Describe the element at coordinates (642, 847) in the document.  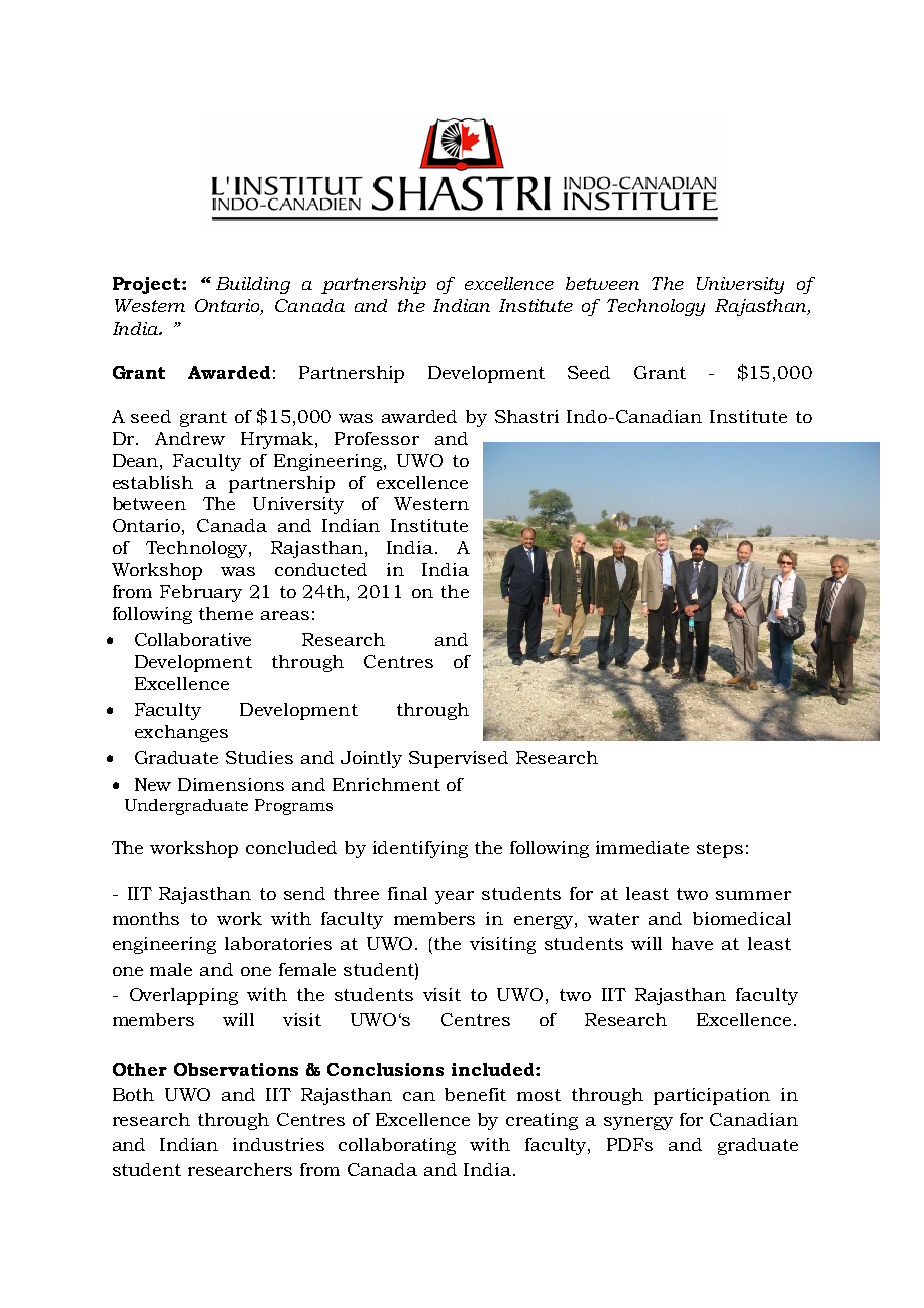
I see `immediate` at that location.
